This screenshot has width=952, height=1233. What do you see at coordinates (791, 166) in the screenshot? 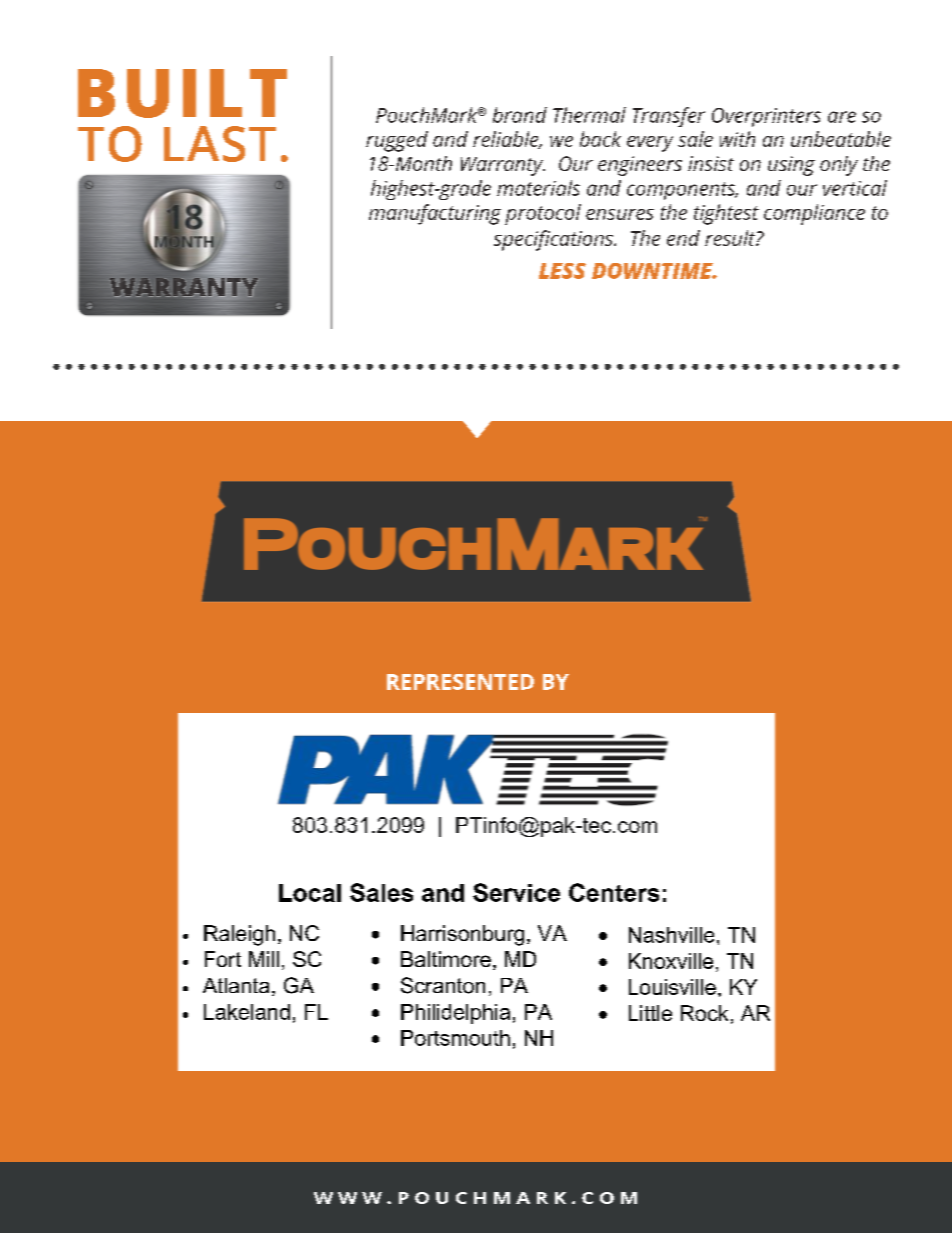
I see `using` at bounding box center [791, 166].
